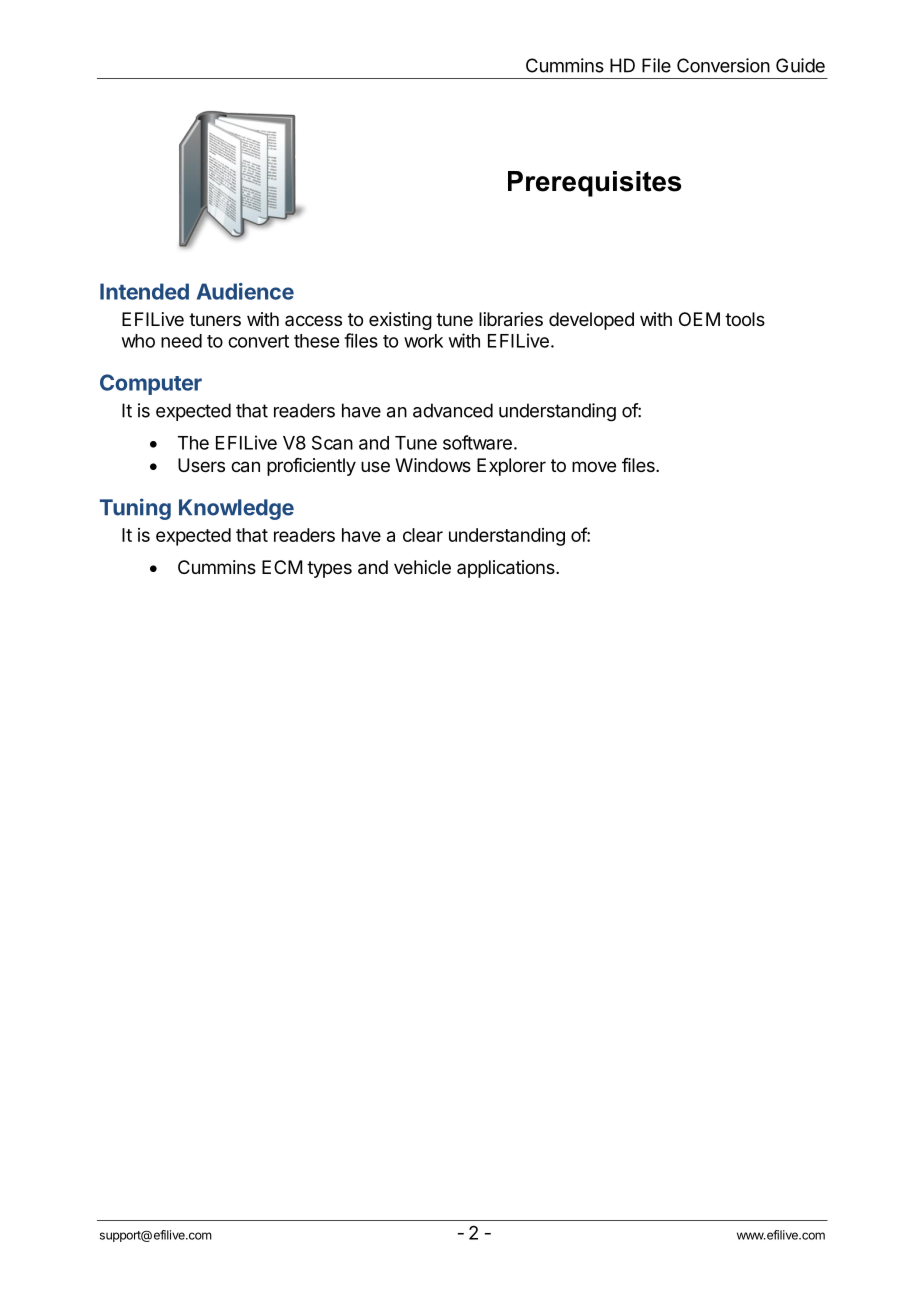 This screenshot has height=1308, width=924. I want to click on Audience, so click(245, 291).
